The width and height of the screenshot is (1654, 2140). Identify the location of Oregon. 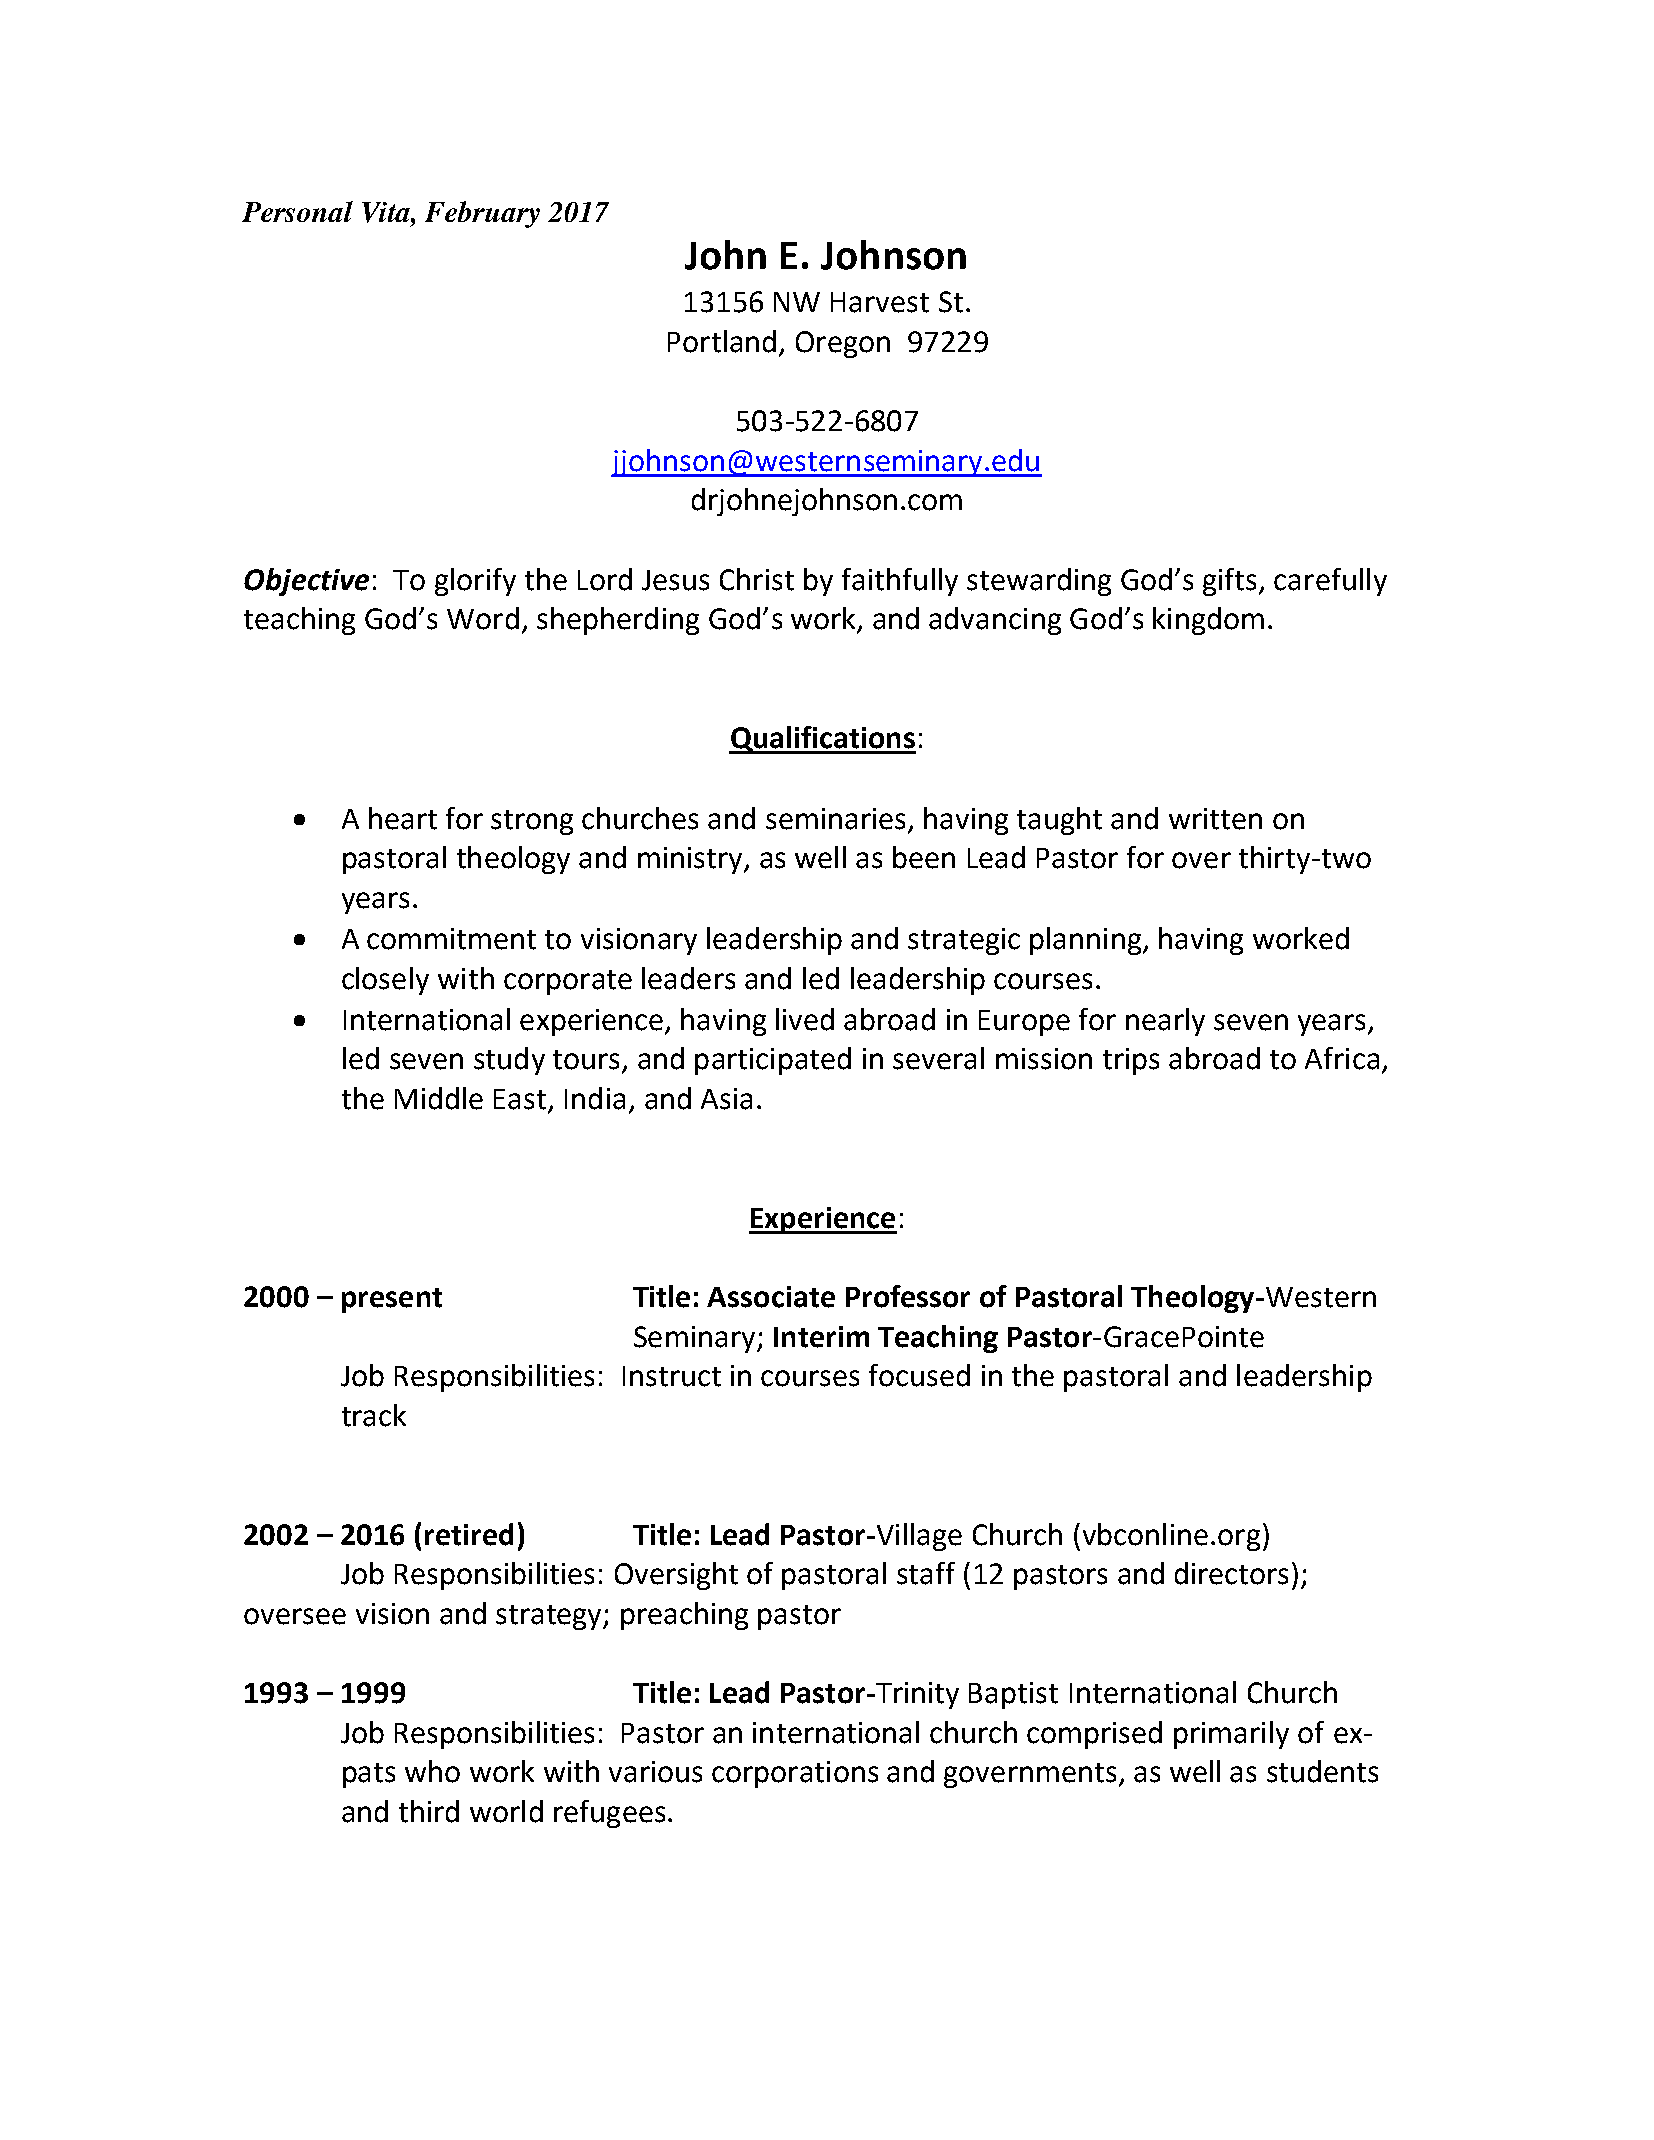
(843, 344).
